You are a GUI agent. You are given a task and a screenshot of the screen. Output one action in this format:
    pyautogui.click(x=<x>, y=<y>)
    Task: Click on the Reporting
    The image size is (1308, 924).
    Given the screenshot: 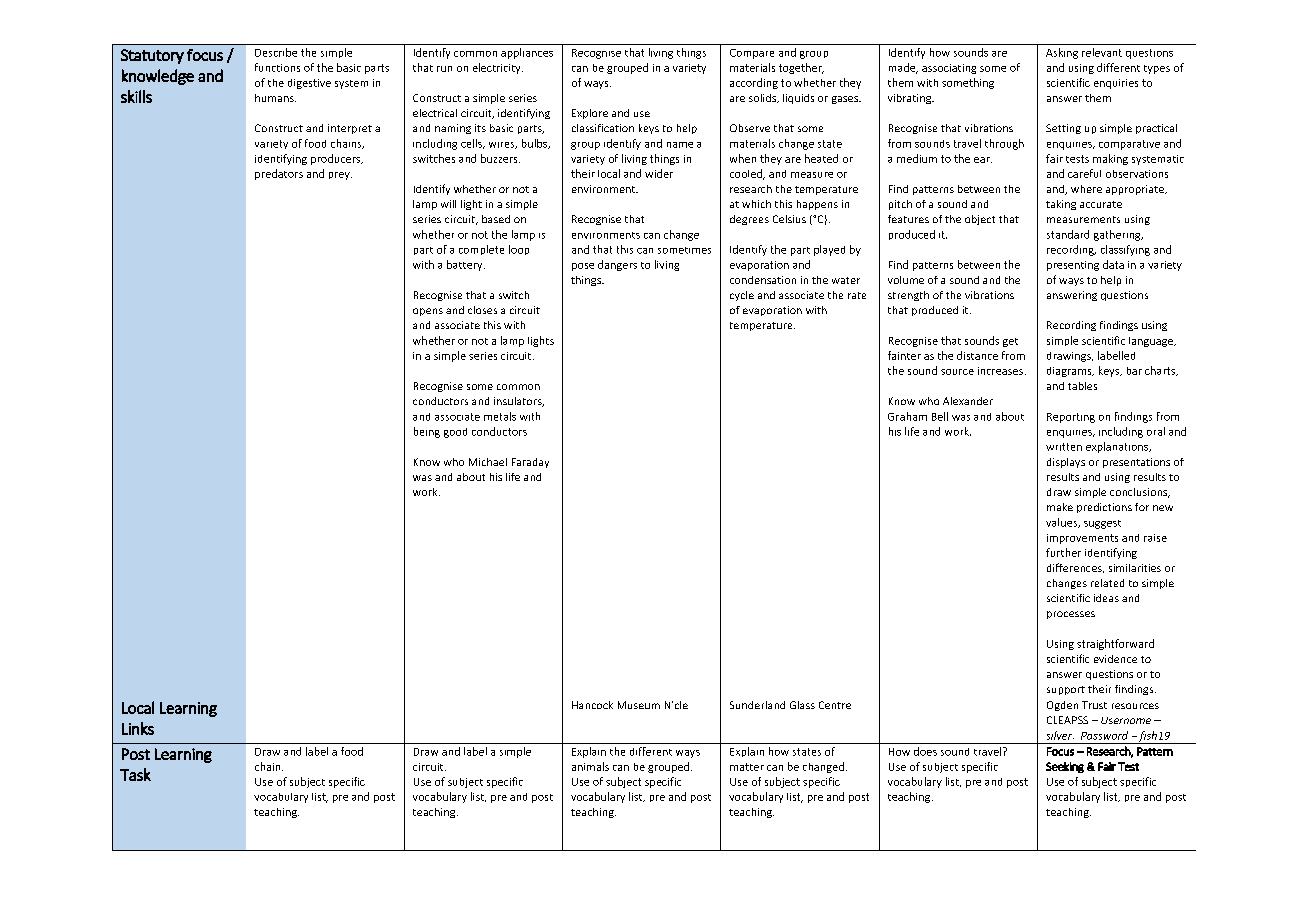 What is the action you would take?
    pyautogui.click(x=1071, y=418)
